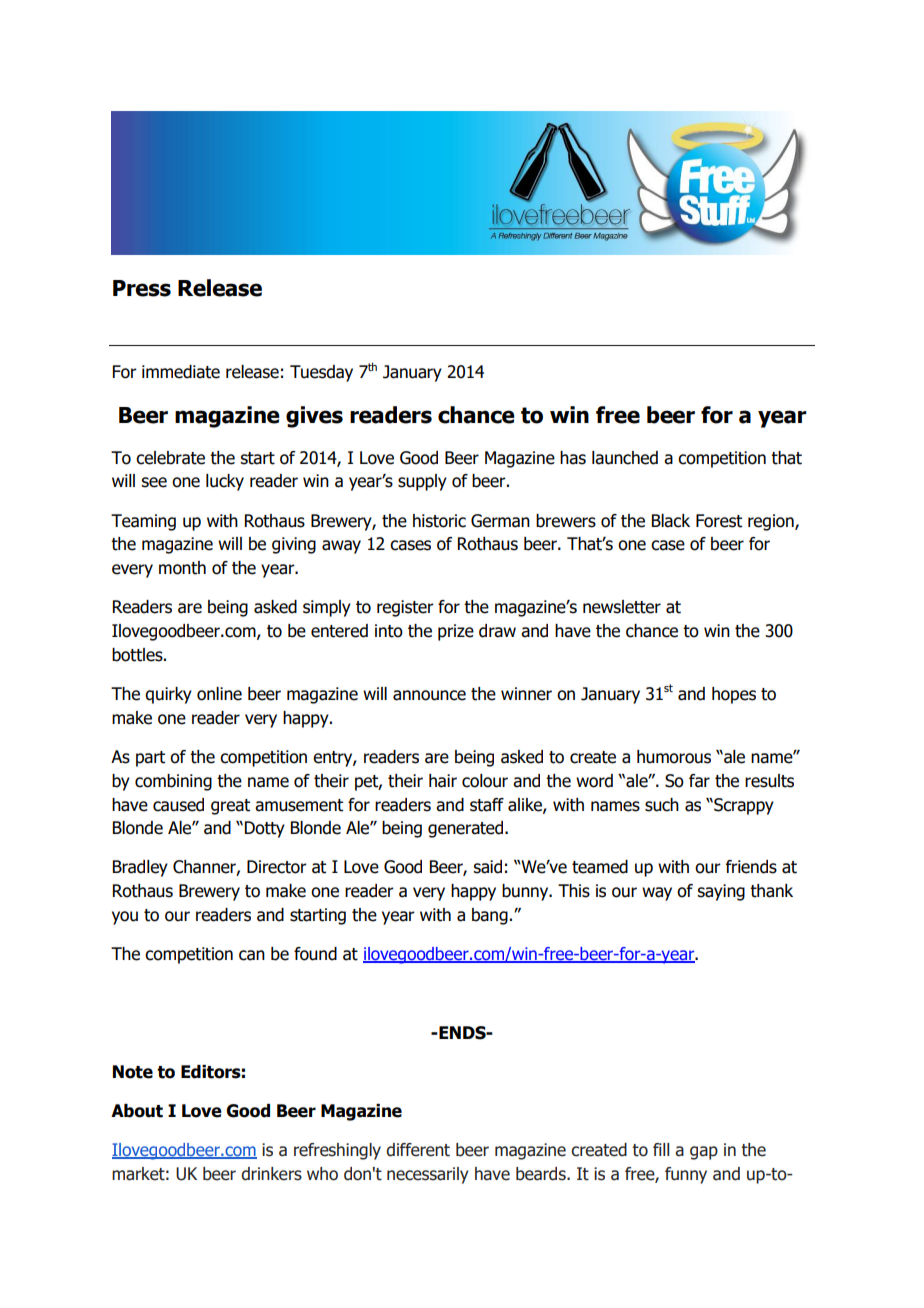 This page has width=924, height=1308. What do you see at coordinates (721, 892) in the page?
I see `saying` at bounding box center [721, 892].
